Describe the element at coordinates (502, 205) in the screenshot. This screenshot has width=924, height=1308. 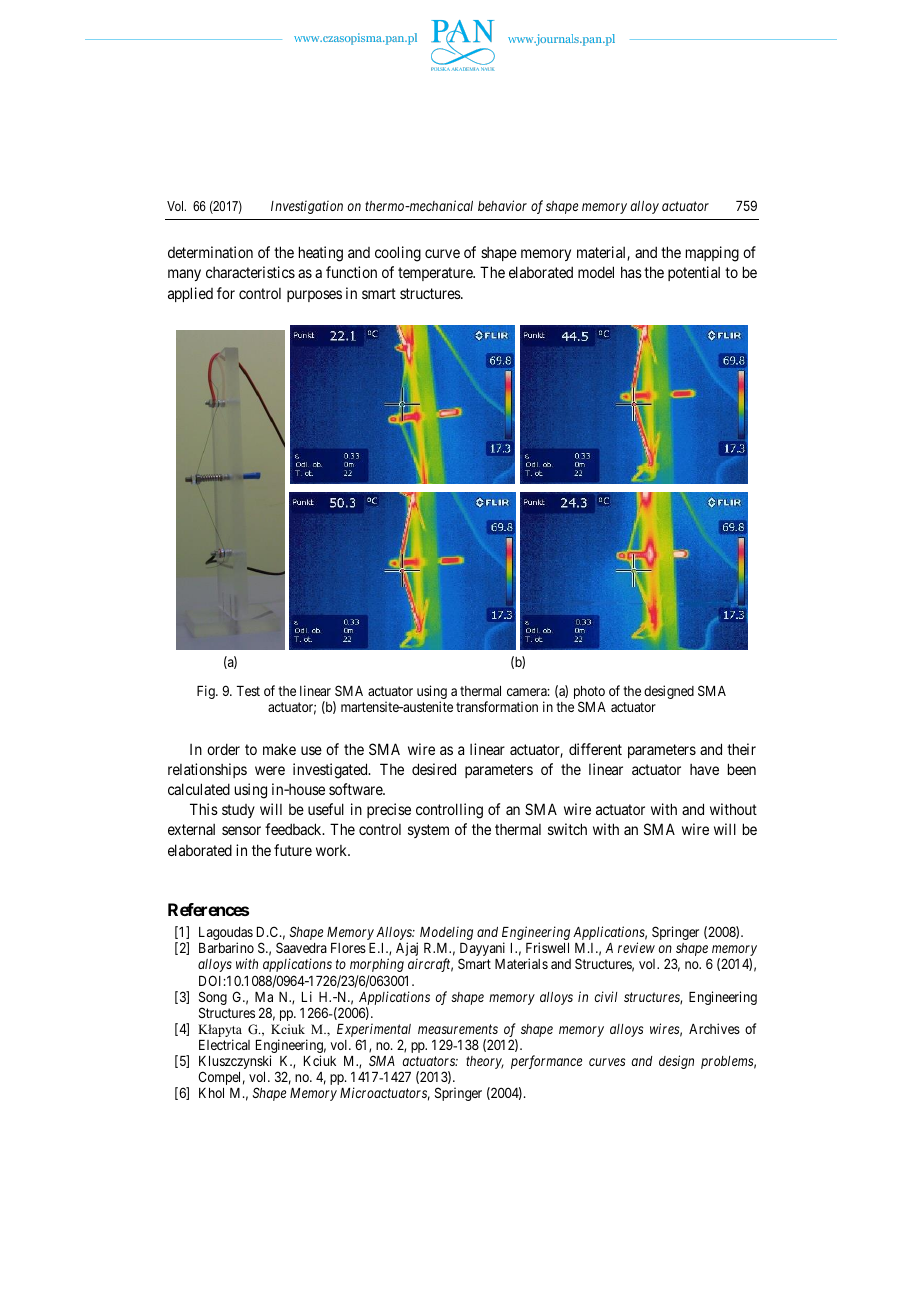
I see `behavior` at that location.
